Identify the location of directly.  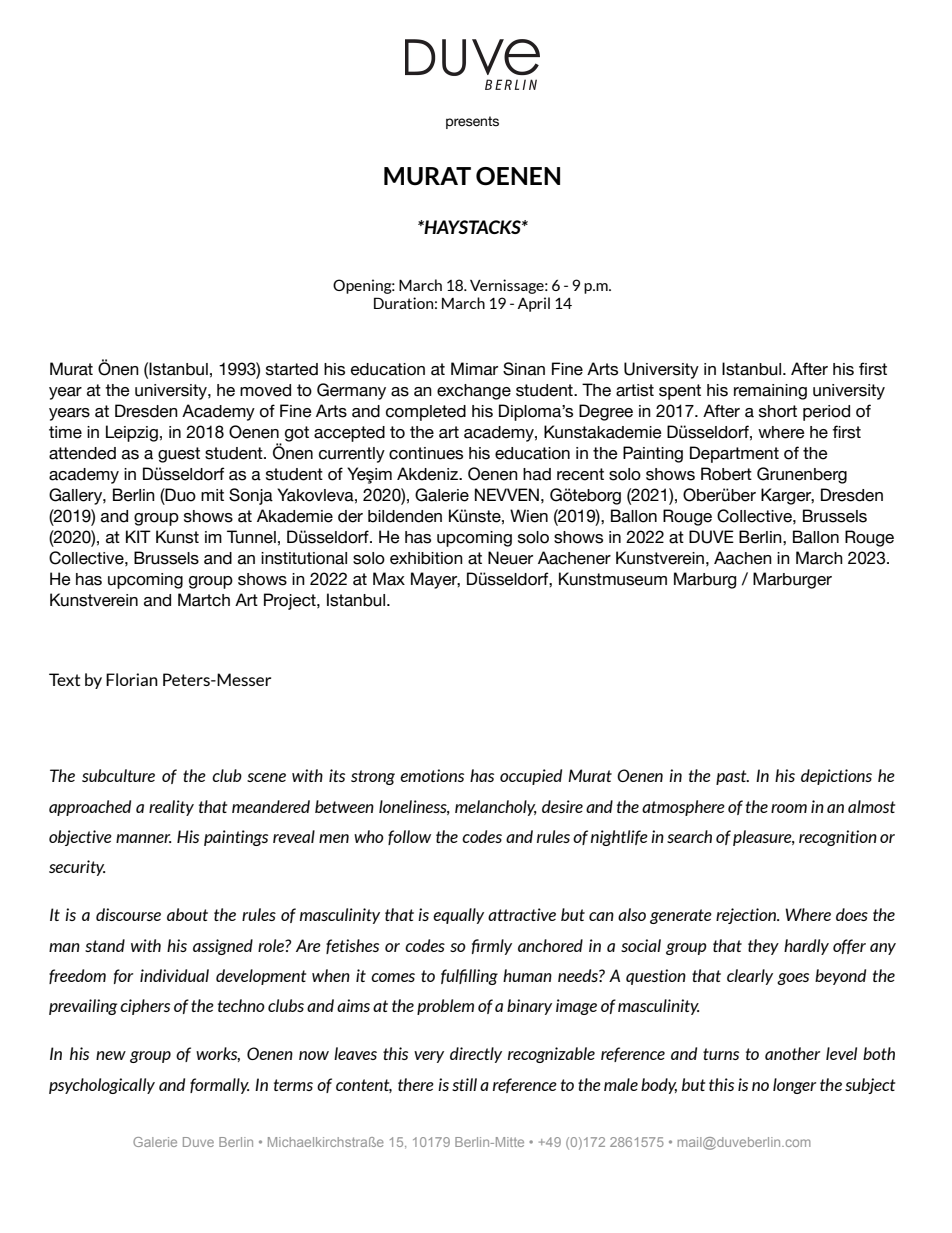
(476, 1055).
